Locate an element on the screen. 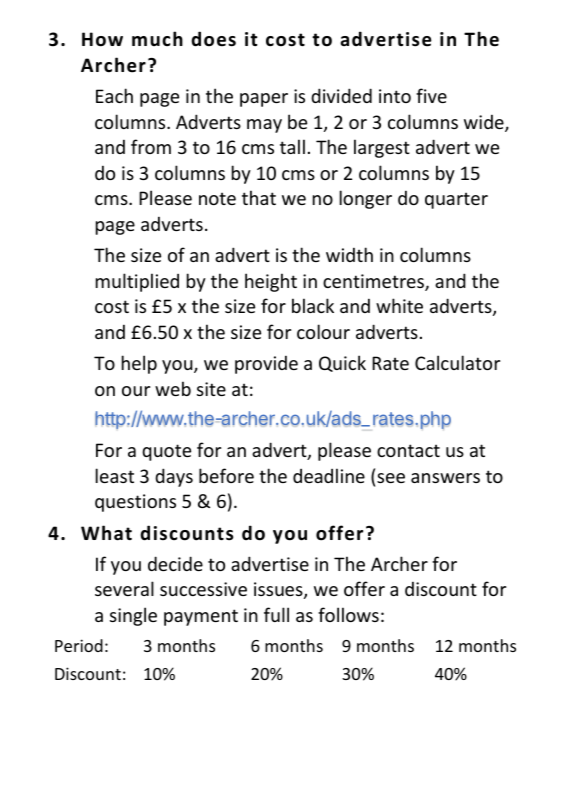 This screenshot has height=798, width=566. single is located at coordinates (133, 616).
